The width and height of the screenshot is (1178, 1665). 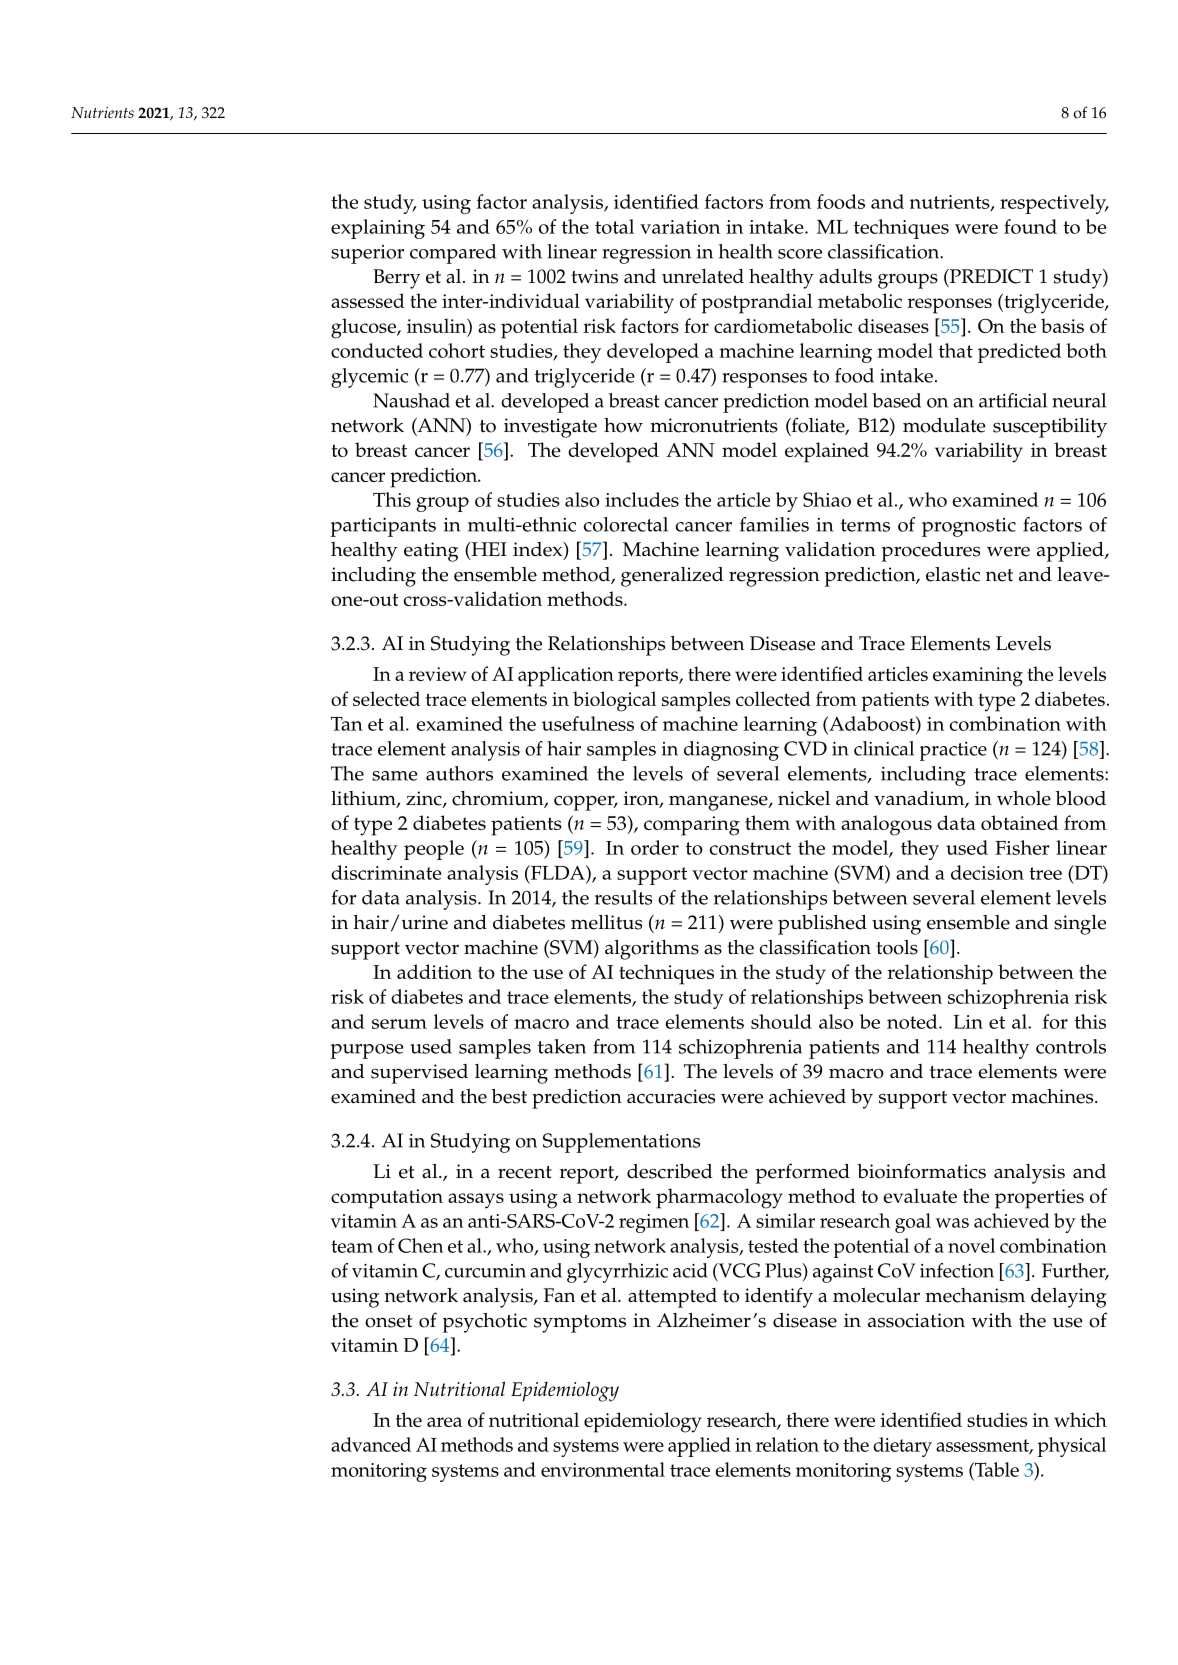 What do you see at coordinates (1080, 1419) in the screenshot?
I see `which` at bounding box center [1080, 1419].
